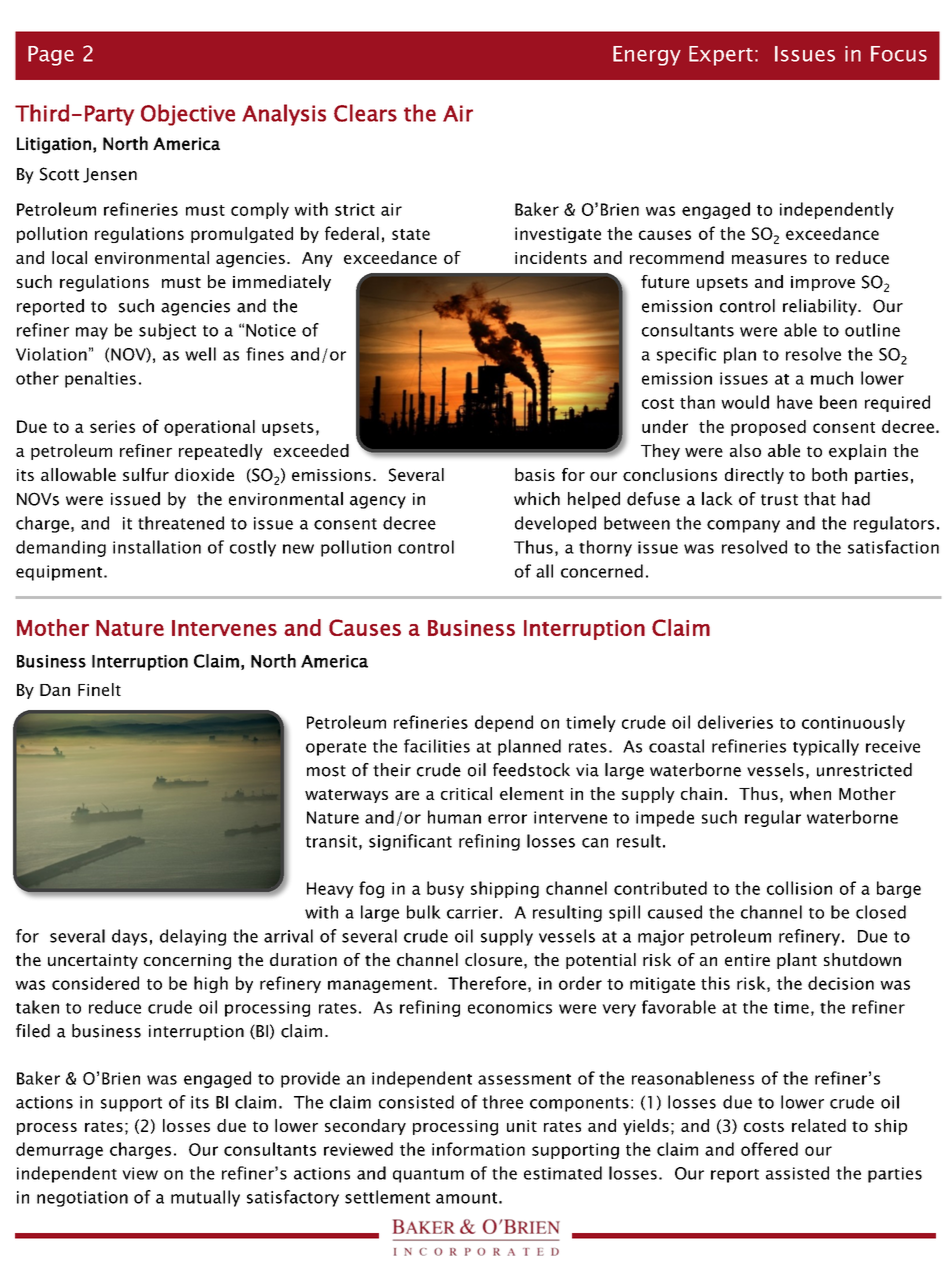  Describe the element at coordinates (797, 1173) in the screenshot. I see `assisted` at that location.
